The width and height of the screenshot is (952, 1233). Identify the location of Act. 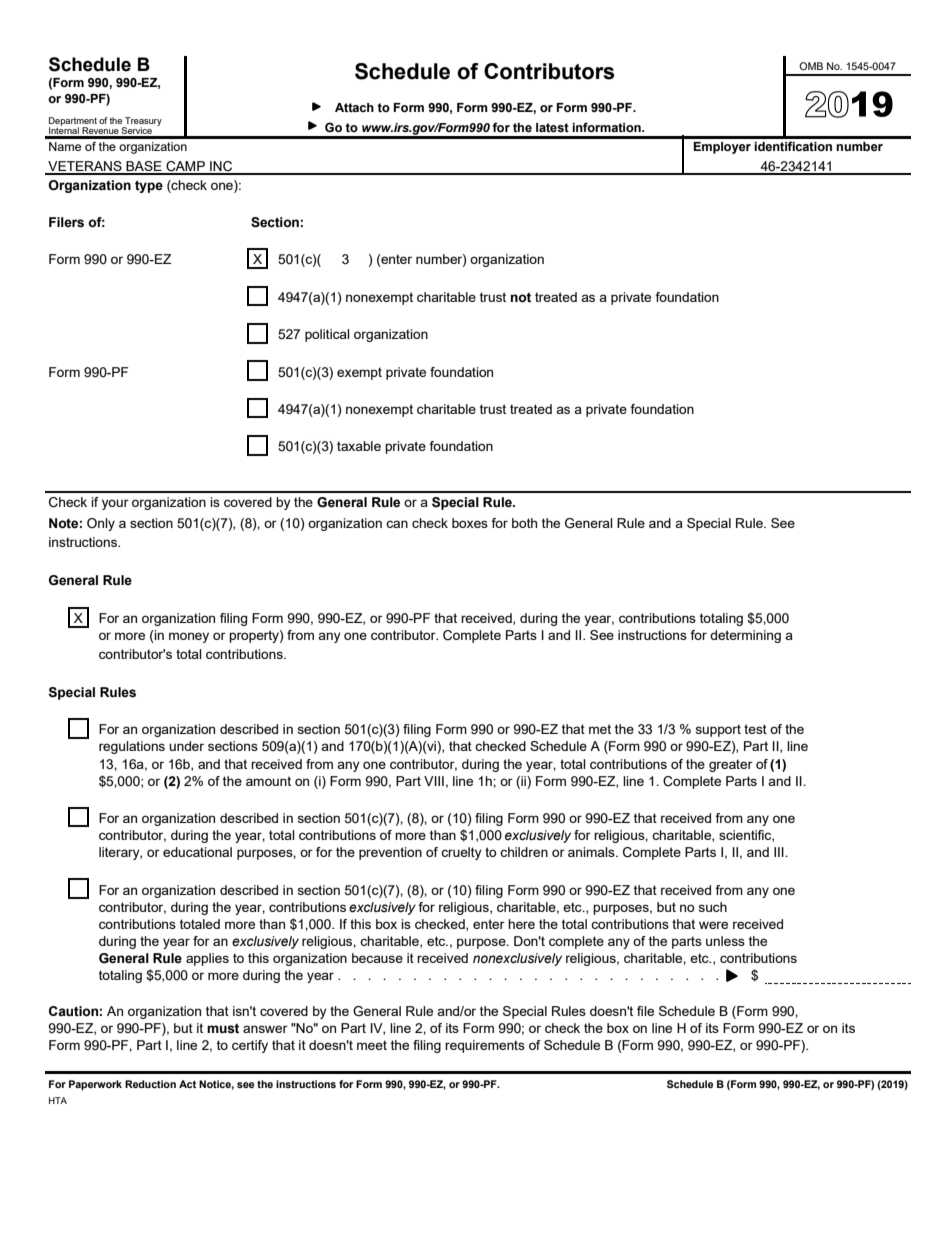
(187, 1084).
